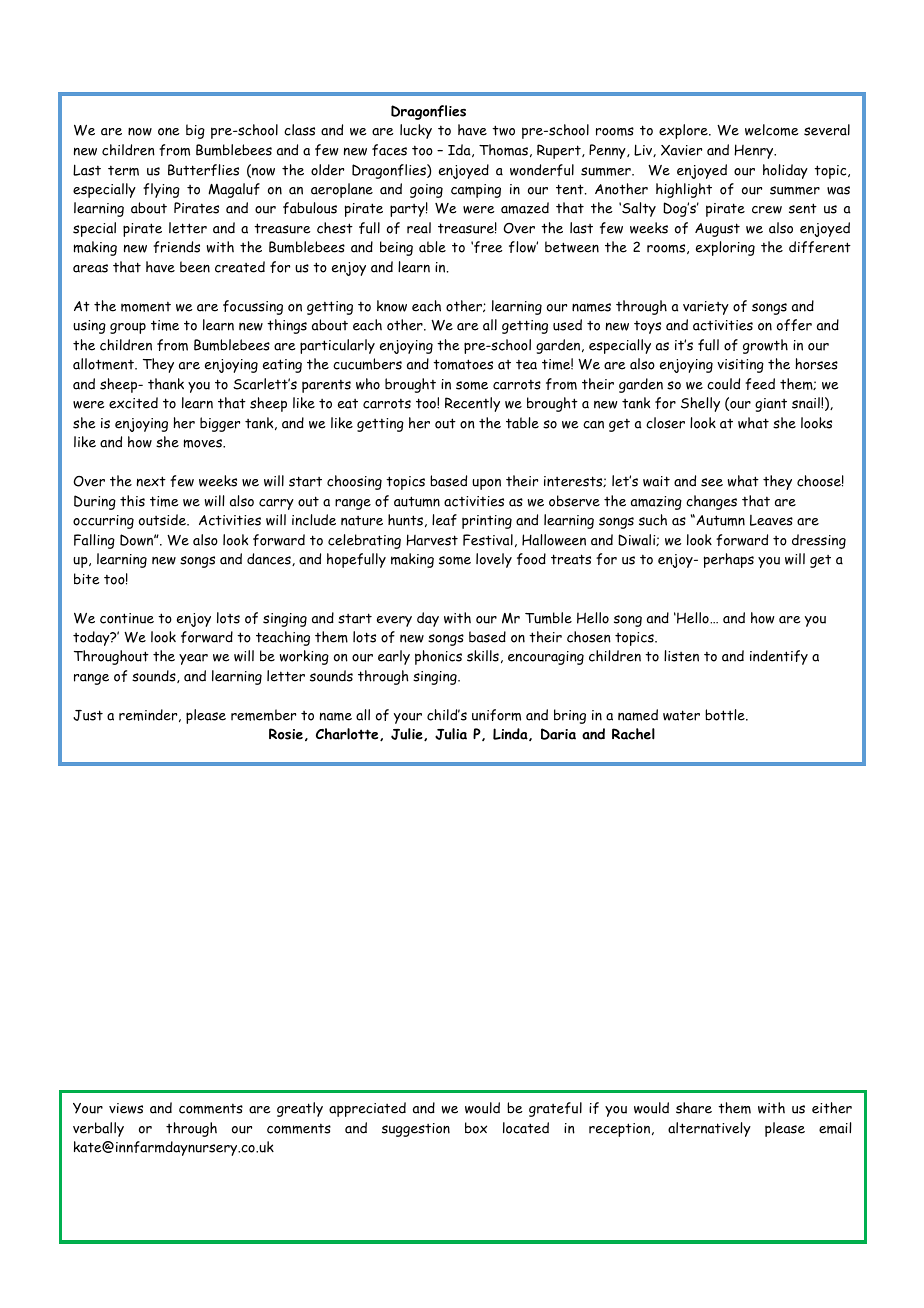  I want to click on bottle, so click(726, 715).
